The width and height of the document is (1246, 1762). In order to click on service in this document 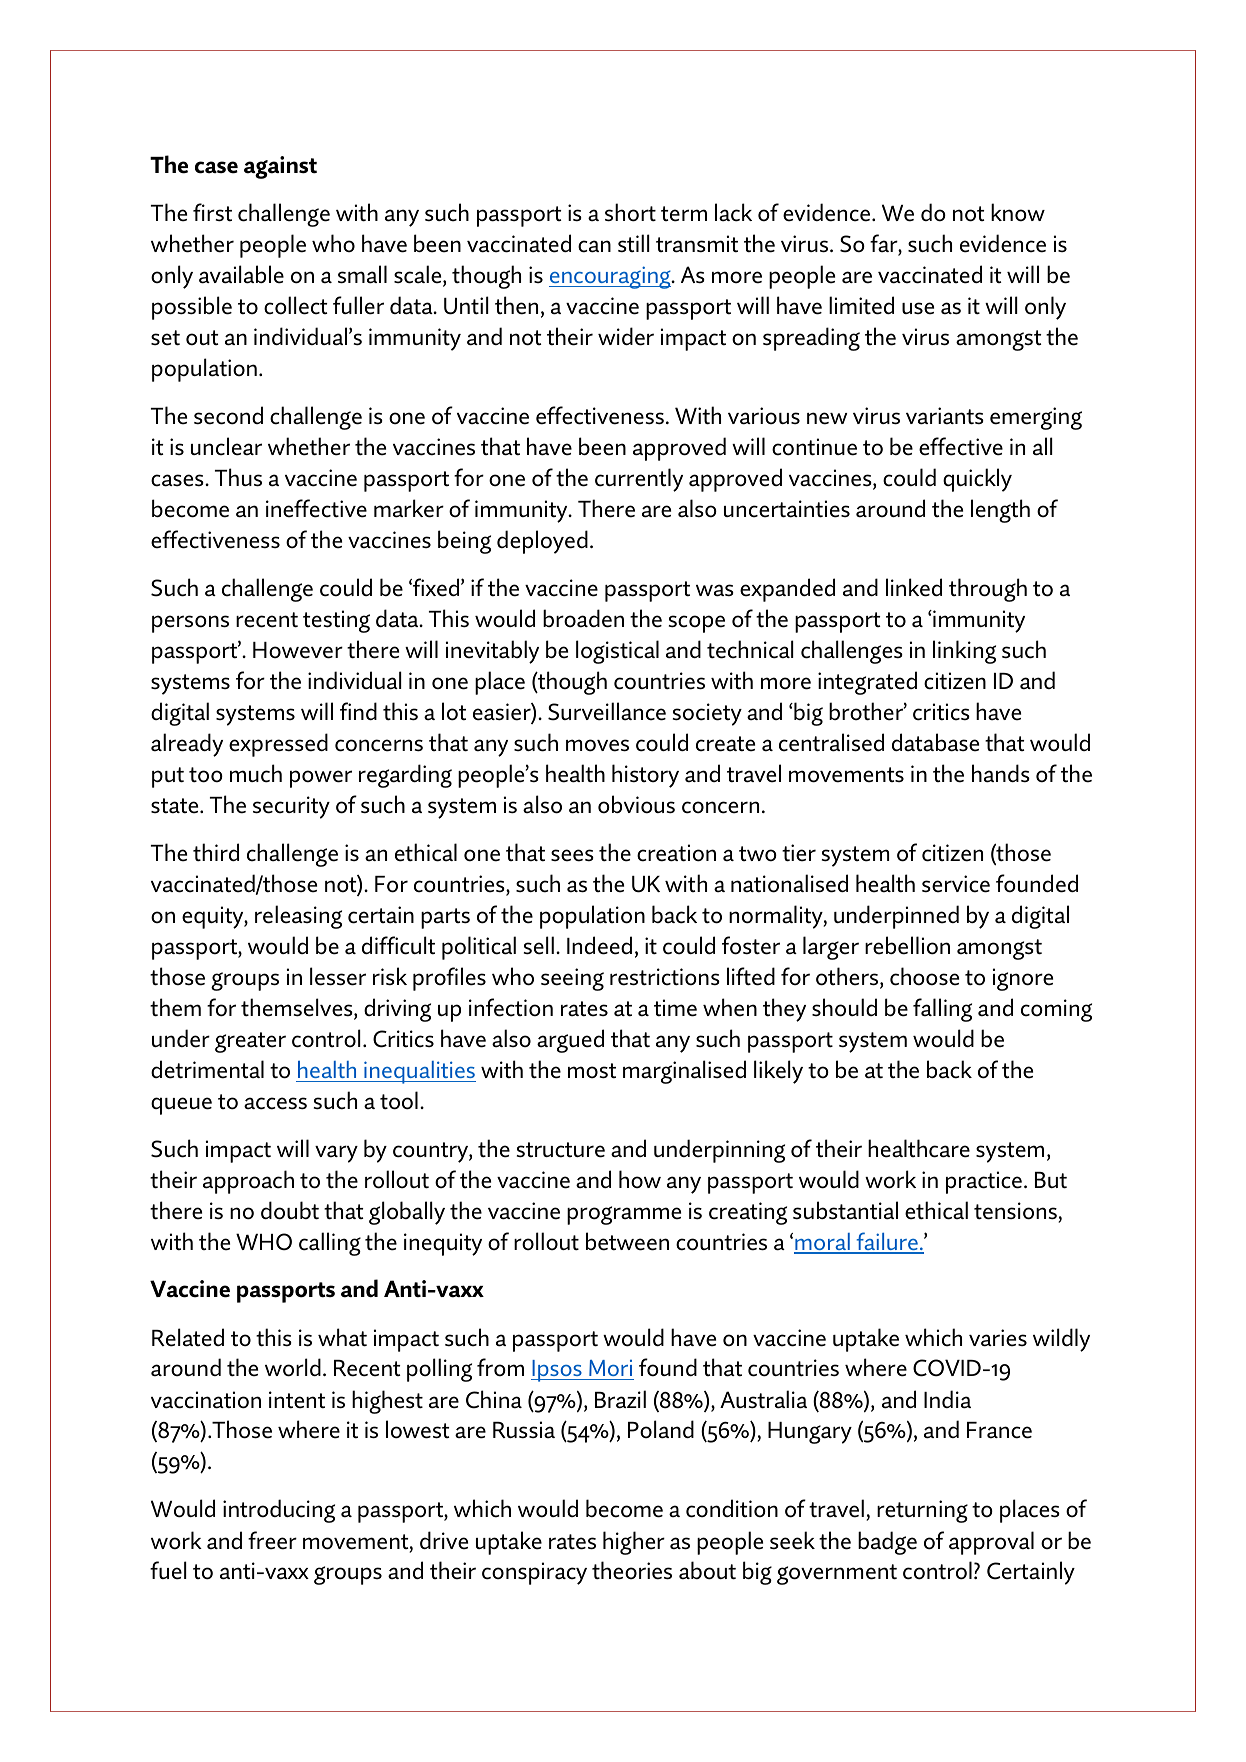, I will do `click(956, 884)`.
